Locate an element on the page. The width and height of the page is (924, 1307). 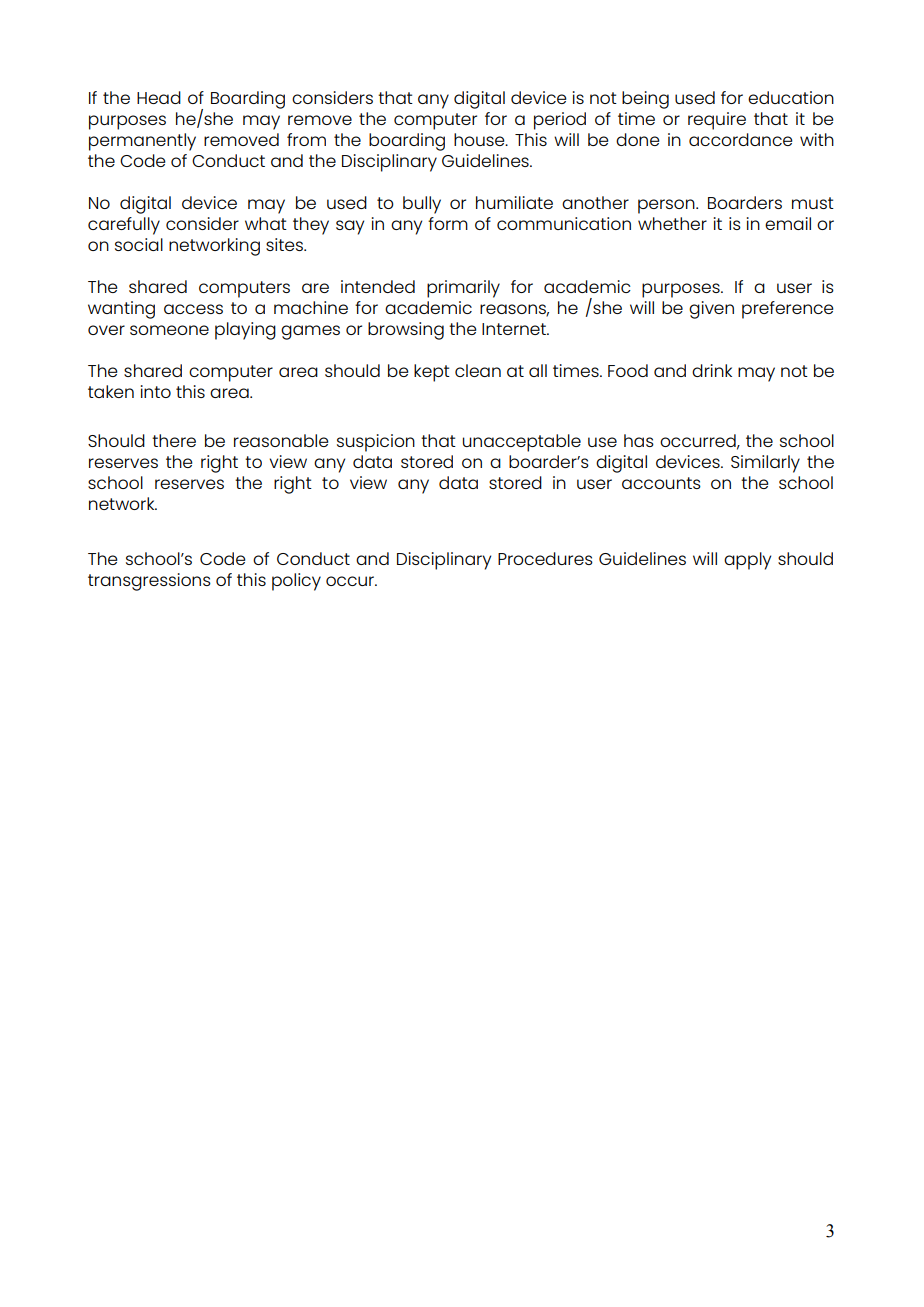
house is located at coordinates (480, 139).
